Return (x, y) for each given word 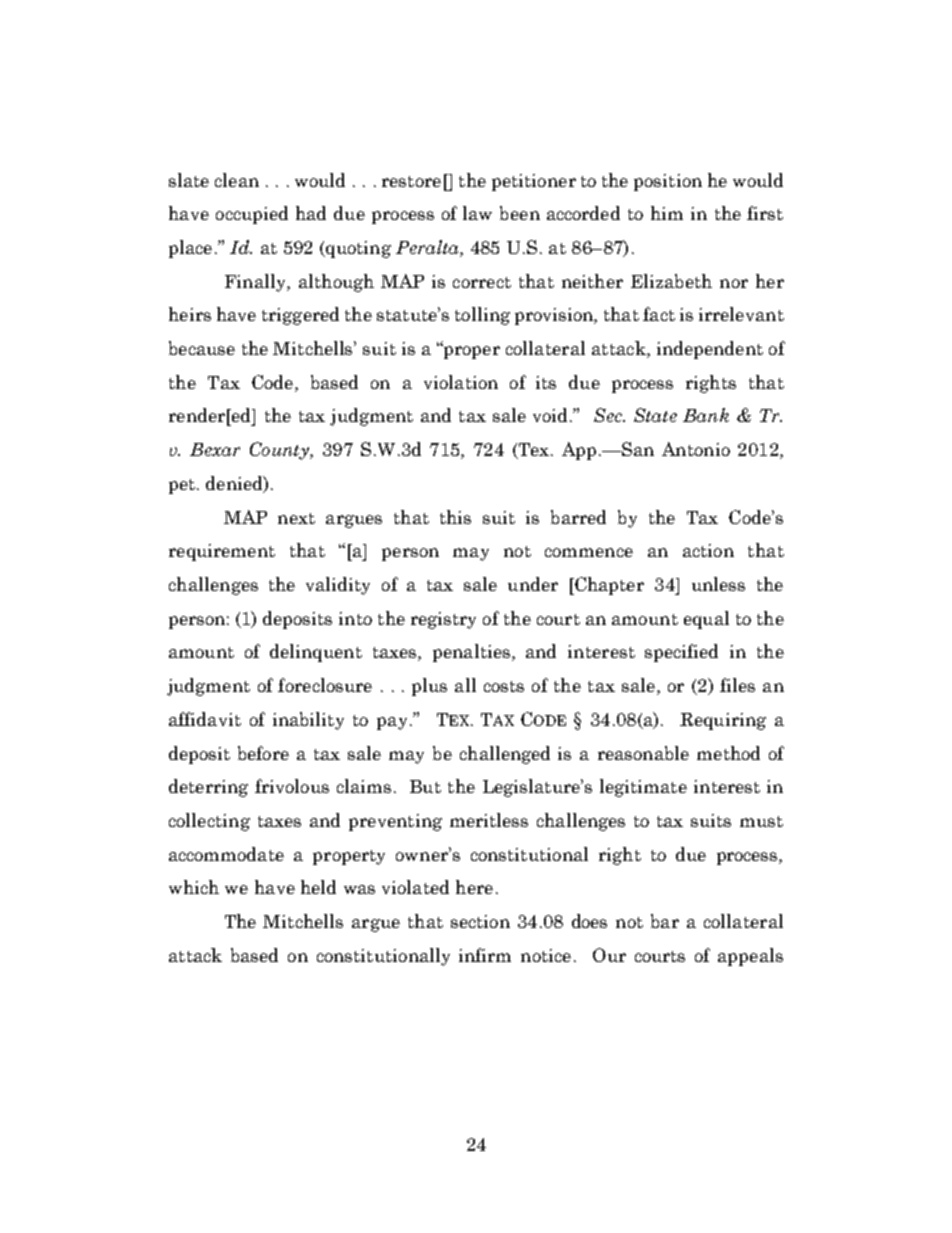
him (667, 213)
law (477, 213)
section (480, 921)
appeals (750, 957)
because (202, 348)
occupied (252, 215)
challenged (505, 755)
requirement (222, 552)
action (708, 550)
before (263, 753)
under (533, 584)
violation (461, 382)
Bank (706, 415)
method (728, 753)
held (318, 887)
